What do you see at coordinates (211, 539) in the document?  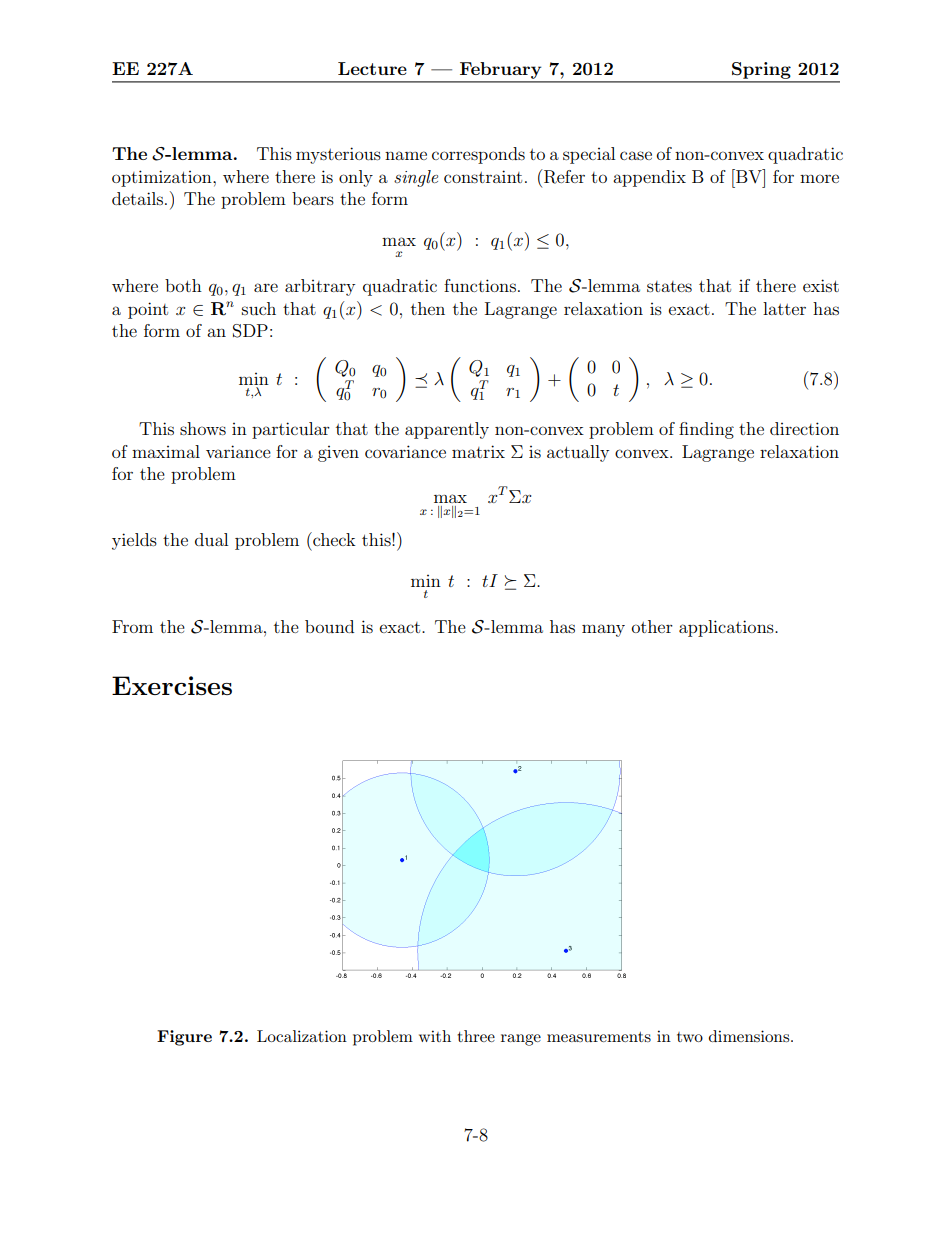 I see `dual` at bounding box center [211, 539].
